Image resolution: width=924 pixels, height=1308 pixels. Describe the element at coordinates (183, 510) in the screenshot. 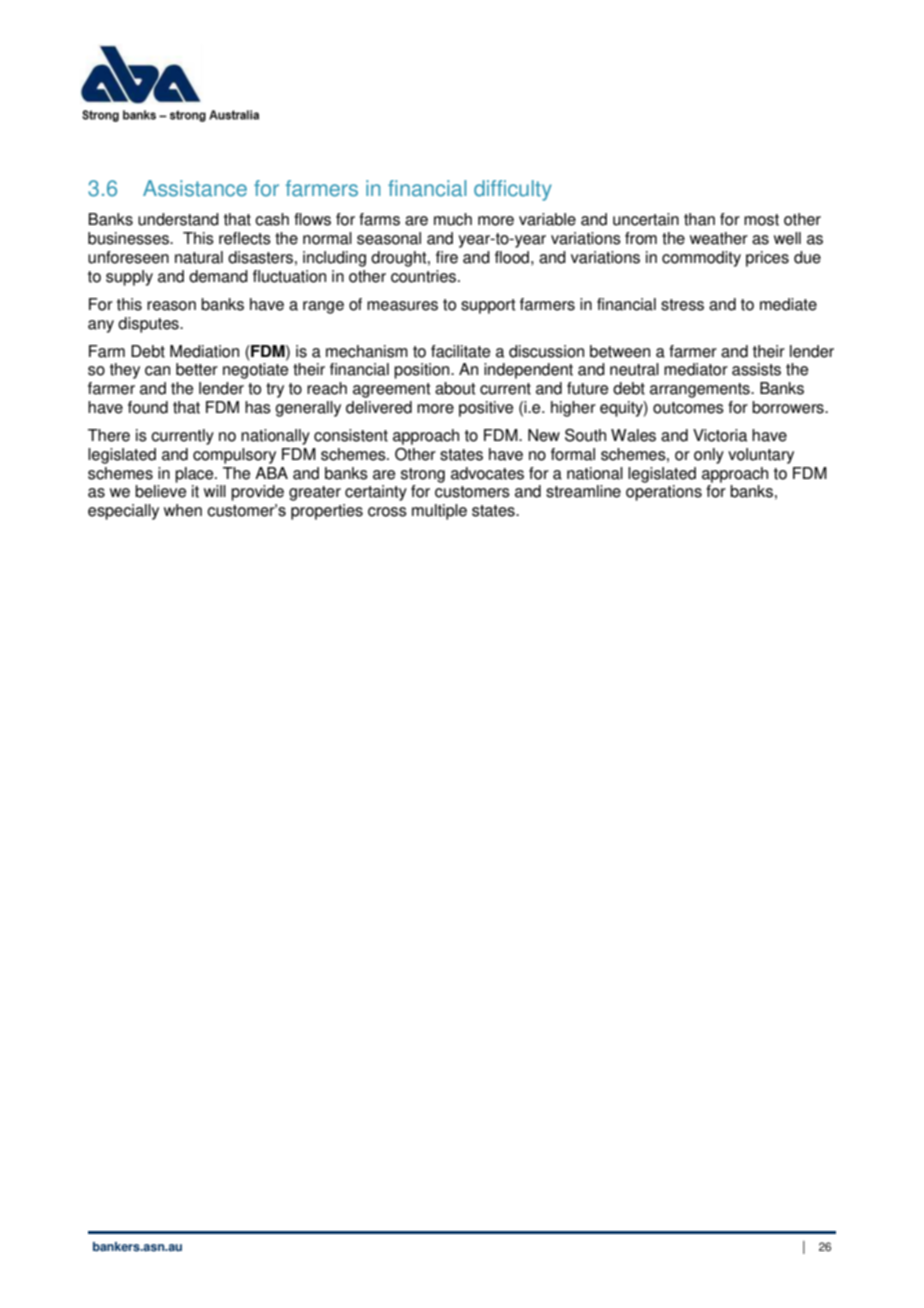

I see `when` at that location.
